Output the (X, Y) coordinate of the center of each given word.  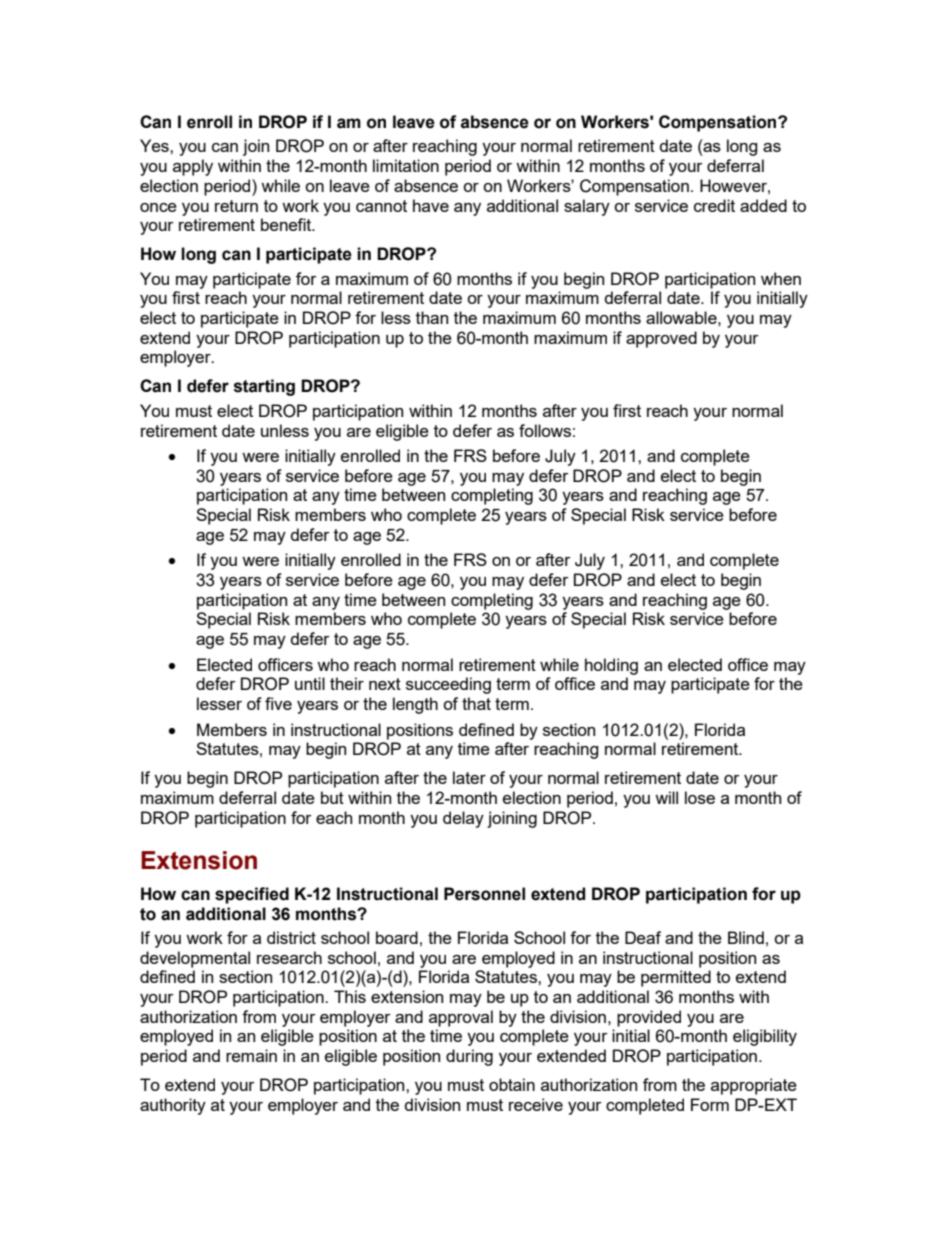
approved (661, 339)
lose (700, 797)
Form (710, 1104)
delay (463, 819)
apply (193, 167)
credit (714, 205)
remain (251, 1055)
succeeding (448, 685)
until (310, 683)
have (431, 205)
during (469, 1057)
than (432, 317)
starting (264, 387)
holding (611, 666)
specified (252, 895)
